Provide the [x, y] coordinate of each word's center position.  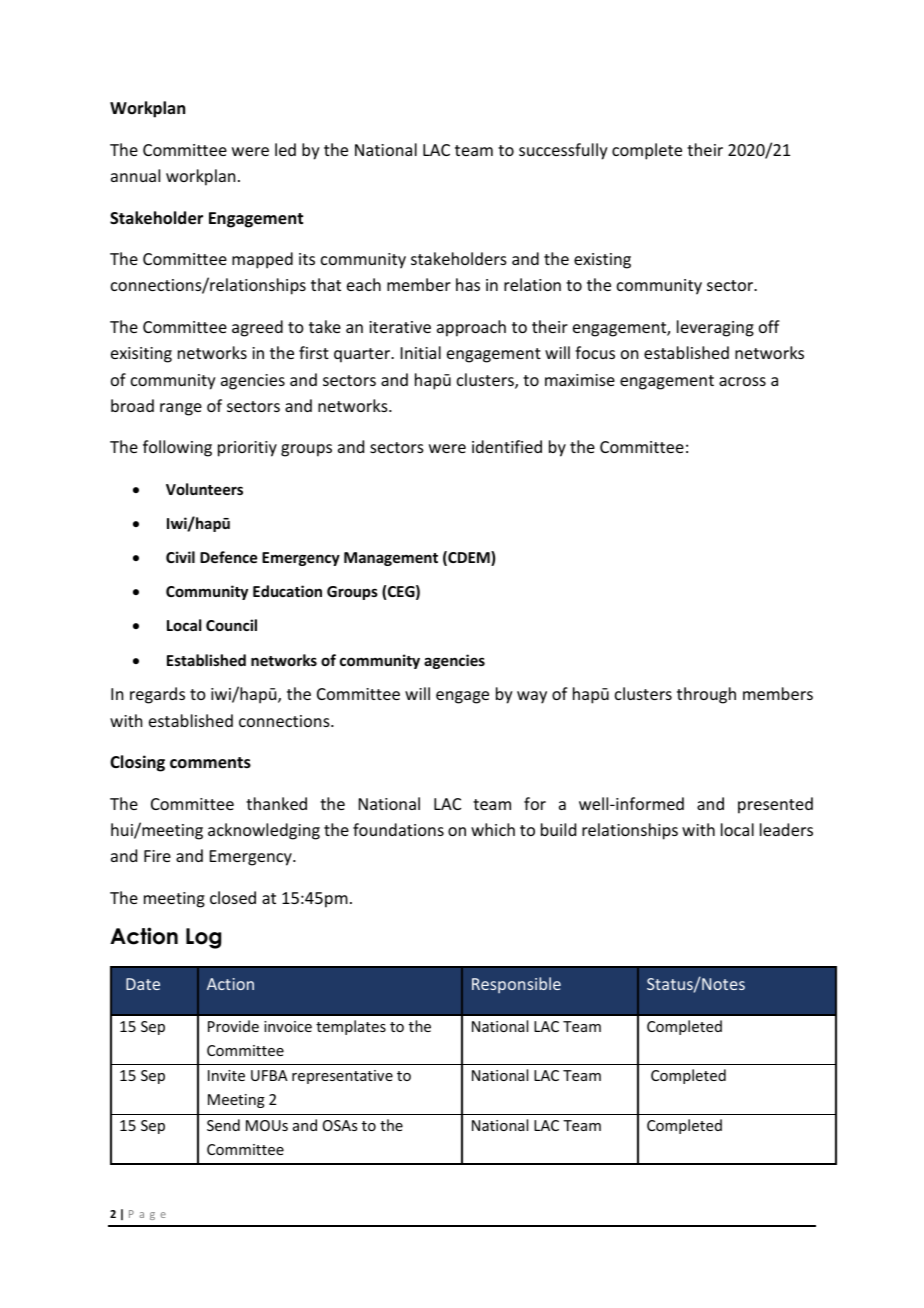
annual [135, 175]
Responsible [516, 985]
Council [231, 625]
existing [602, 261]
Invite [226, 1075]
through [706, 695]
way [532, 697]
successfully [563, 151]
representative [342, 1077]
